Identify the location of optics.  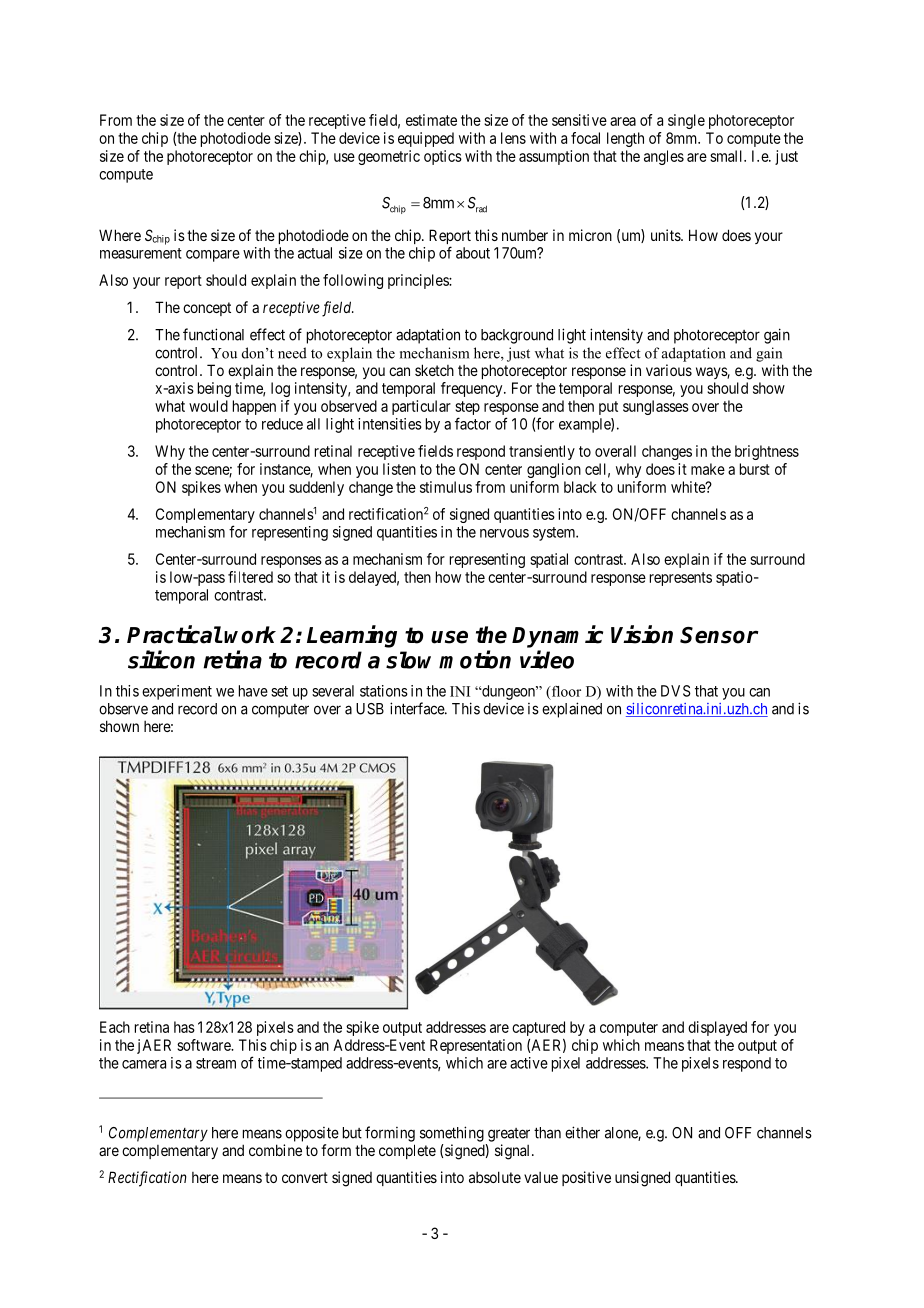
(443, 157).
